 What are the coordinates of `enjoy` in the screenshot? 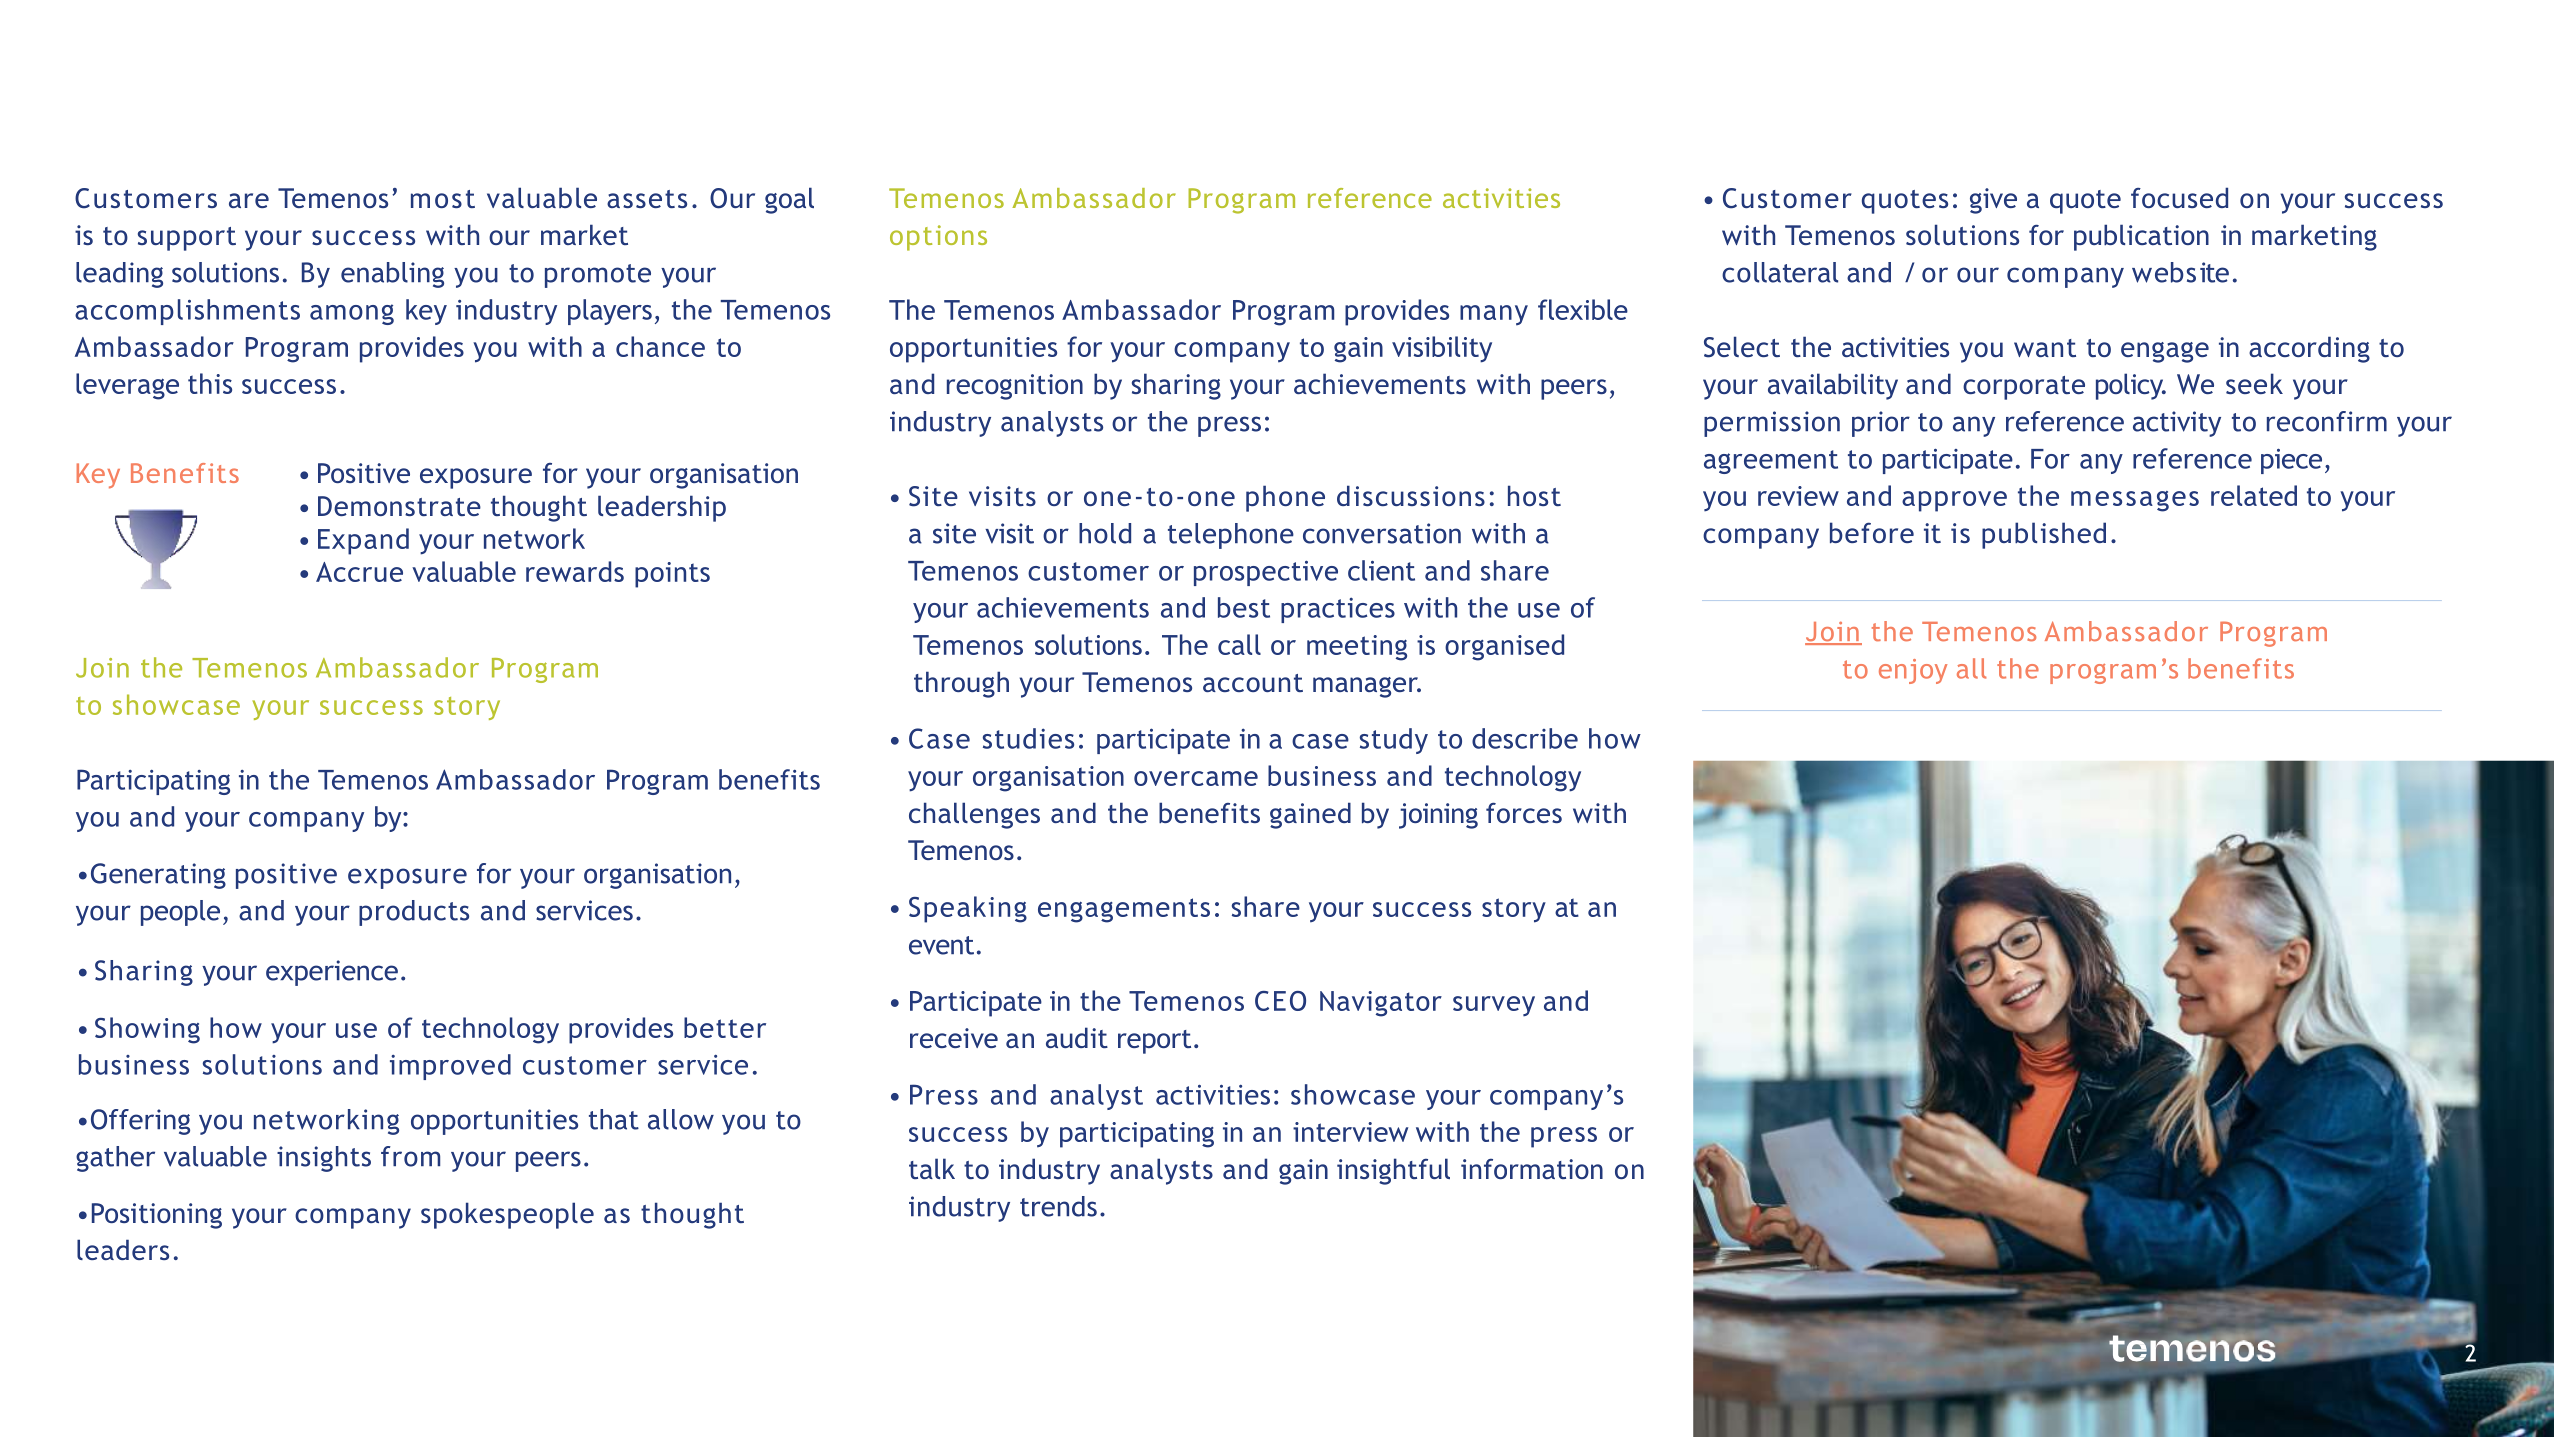 It's located at (1913, 671).
